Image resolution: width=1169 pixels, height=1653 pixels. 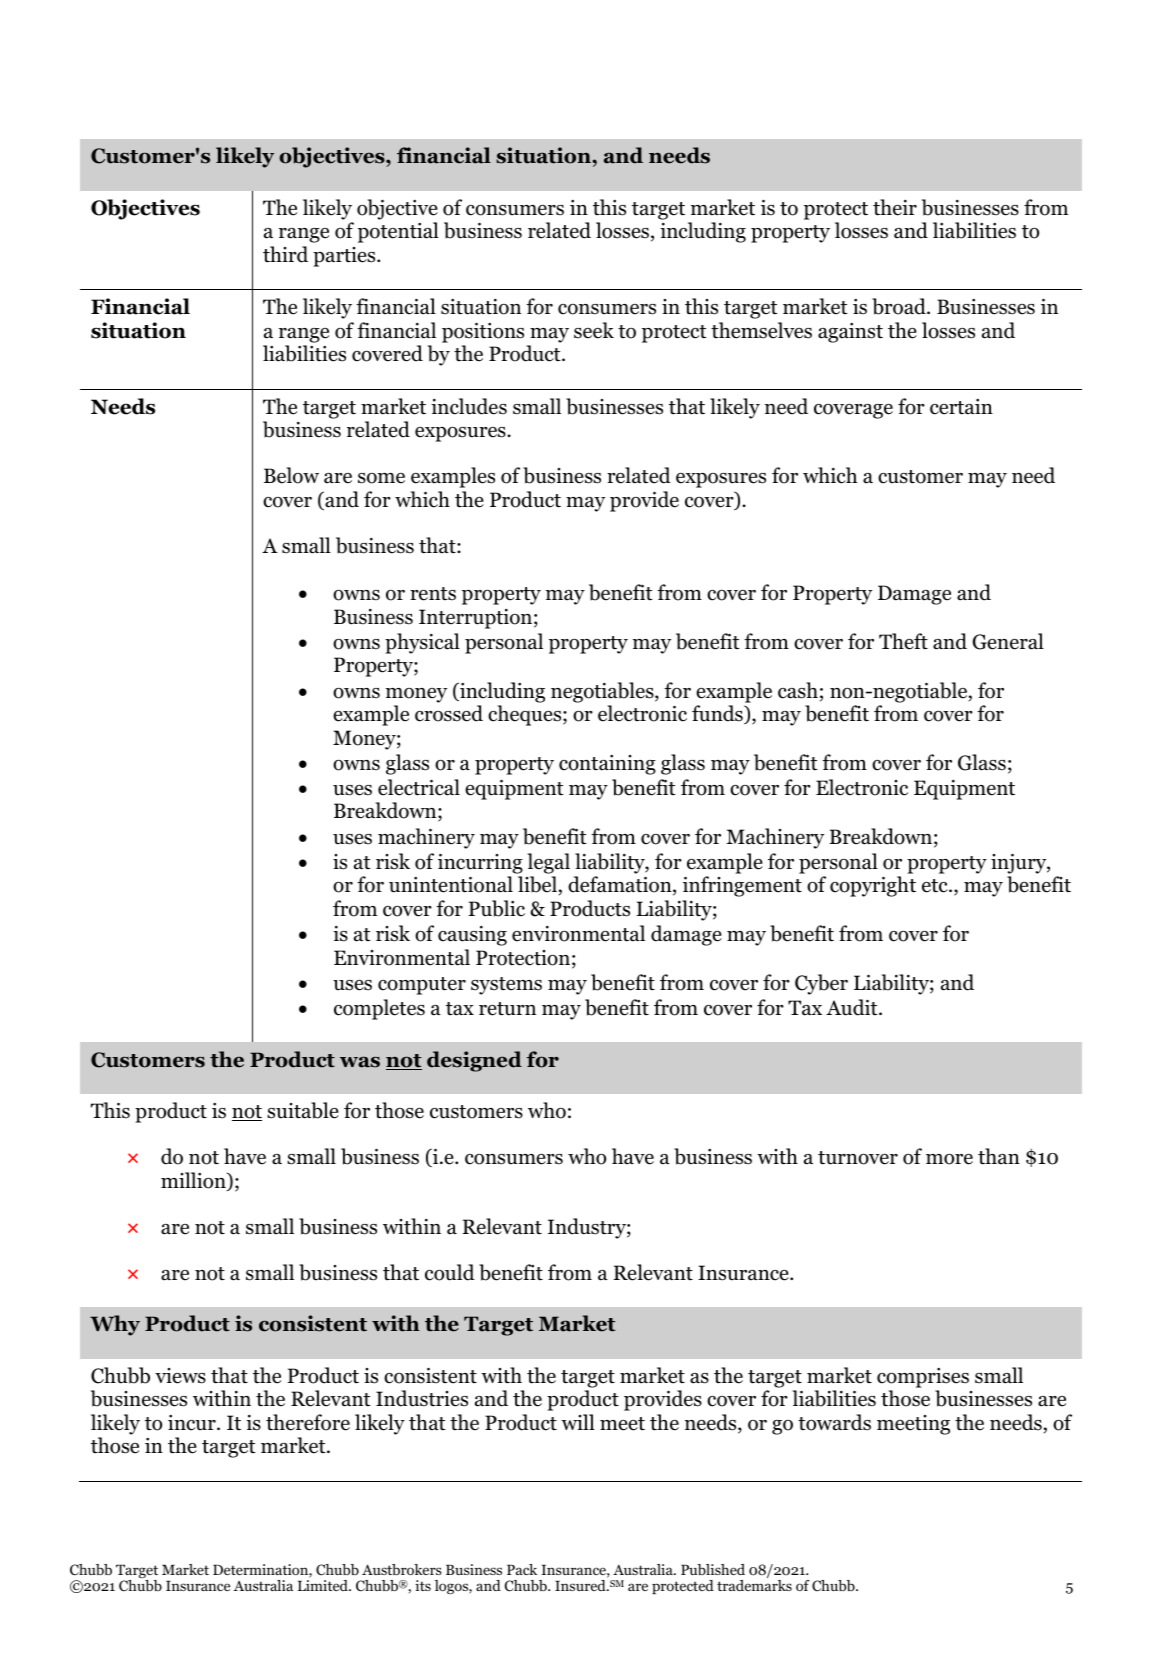 What do you see at coordinates (873, 886) in the document?
I see `copyright` at bounding box center [873, 886].
